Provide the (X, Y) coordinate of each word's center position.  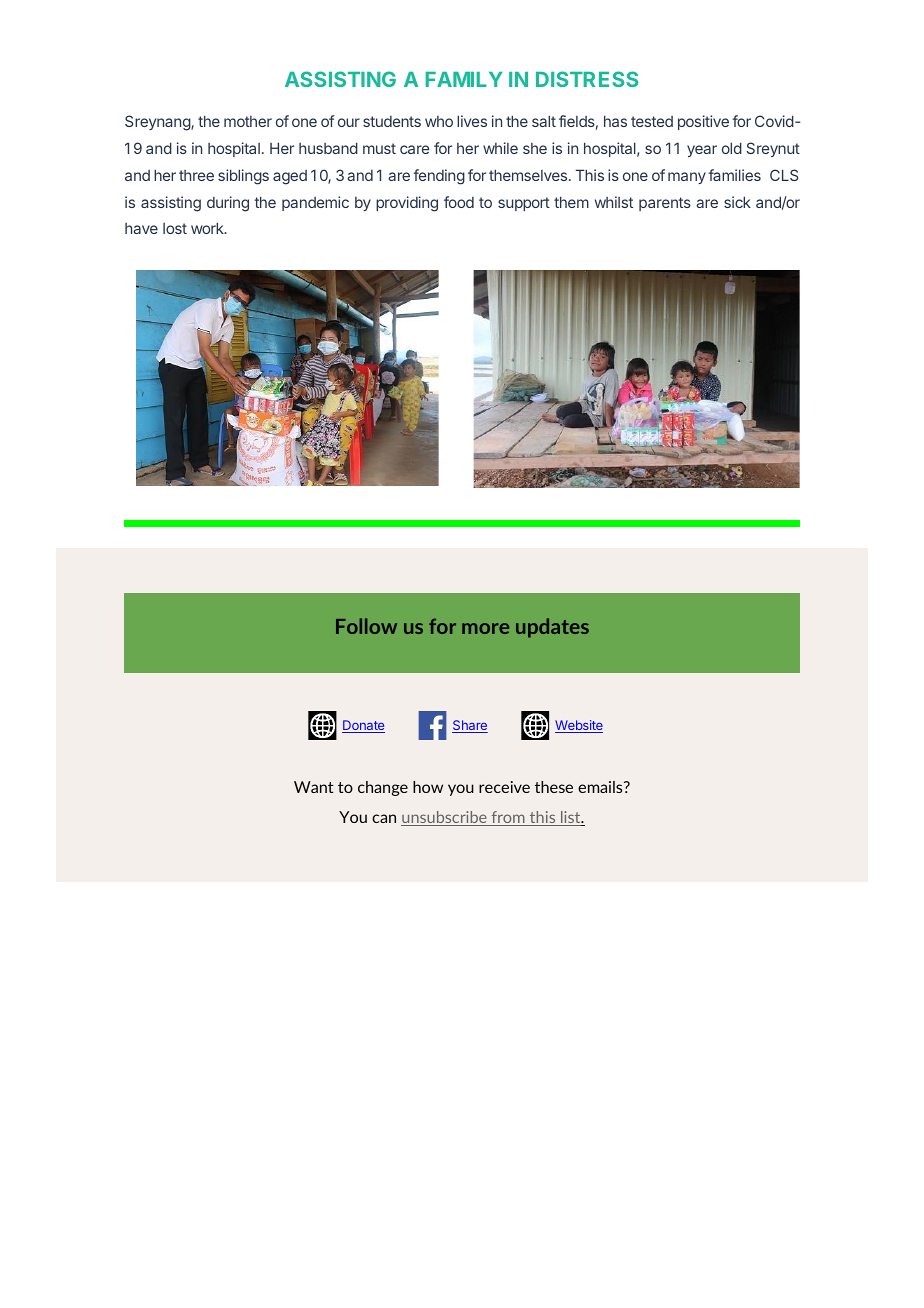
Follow (366, 626)
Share (470, 726)
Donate (363, 726)
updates (552, 628)
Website (579, 726)
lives (472, 121)
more (485, 628)
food (459, 202)
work (208, 228)
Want (314, 787)
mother (248, 121)
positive (703, 122)
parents (665, 204)
